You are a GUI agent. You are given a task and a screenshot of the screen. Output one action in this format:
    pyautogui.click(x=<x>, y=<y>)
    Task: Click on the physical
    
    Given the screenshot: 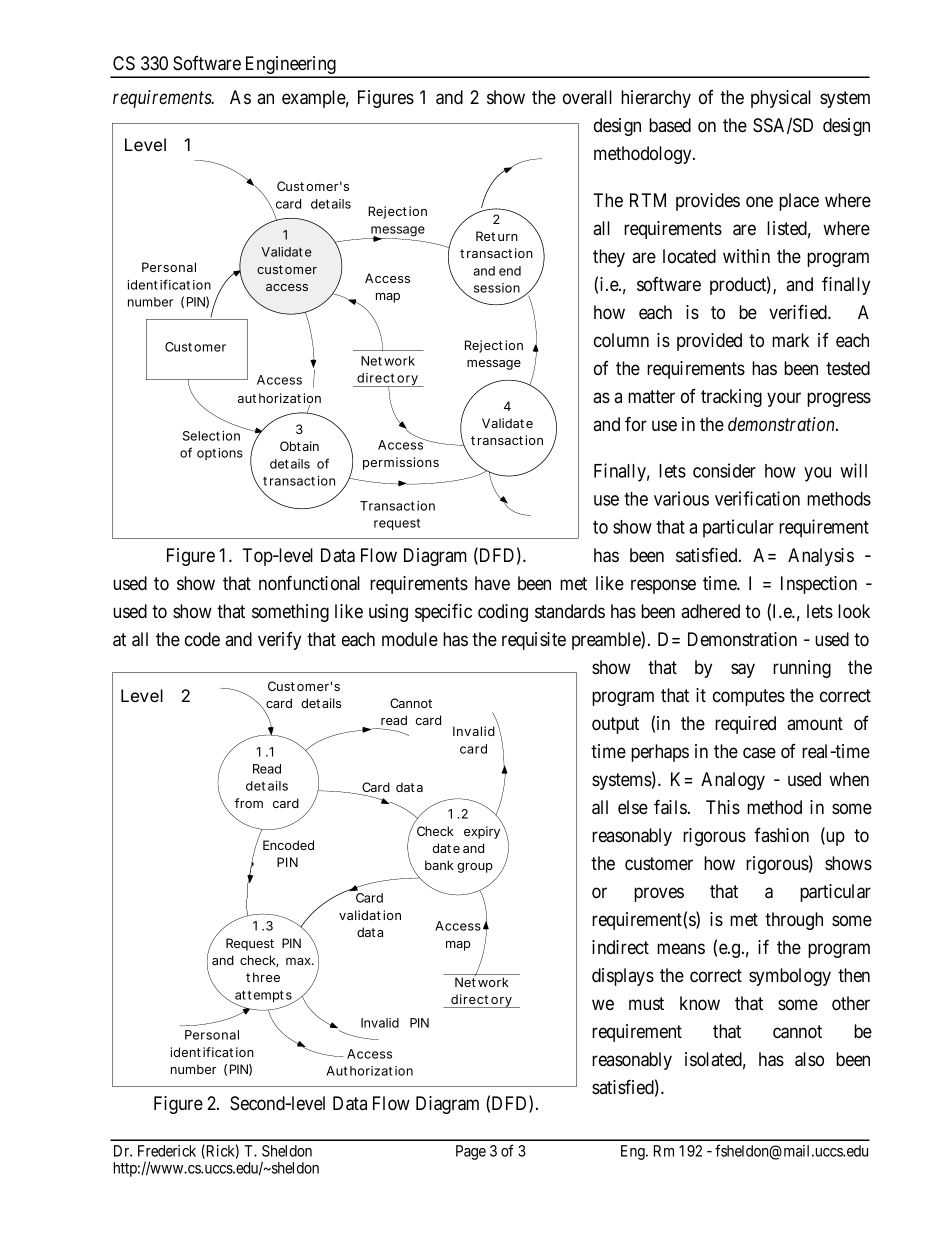 What is the action you would take?
    pyautogui.click(x=781, y=99)
